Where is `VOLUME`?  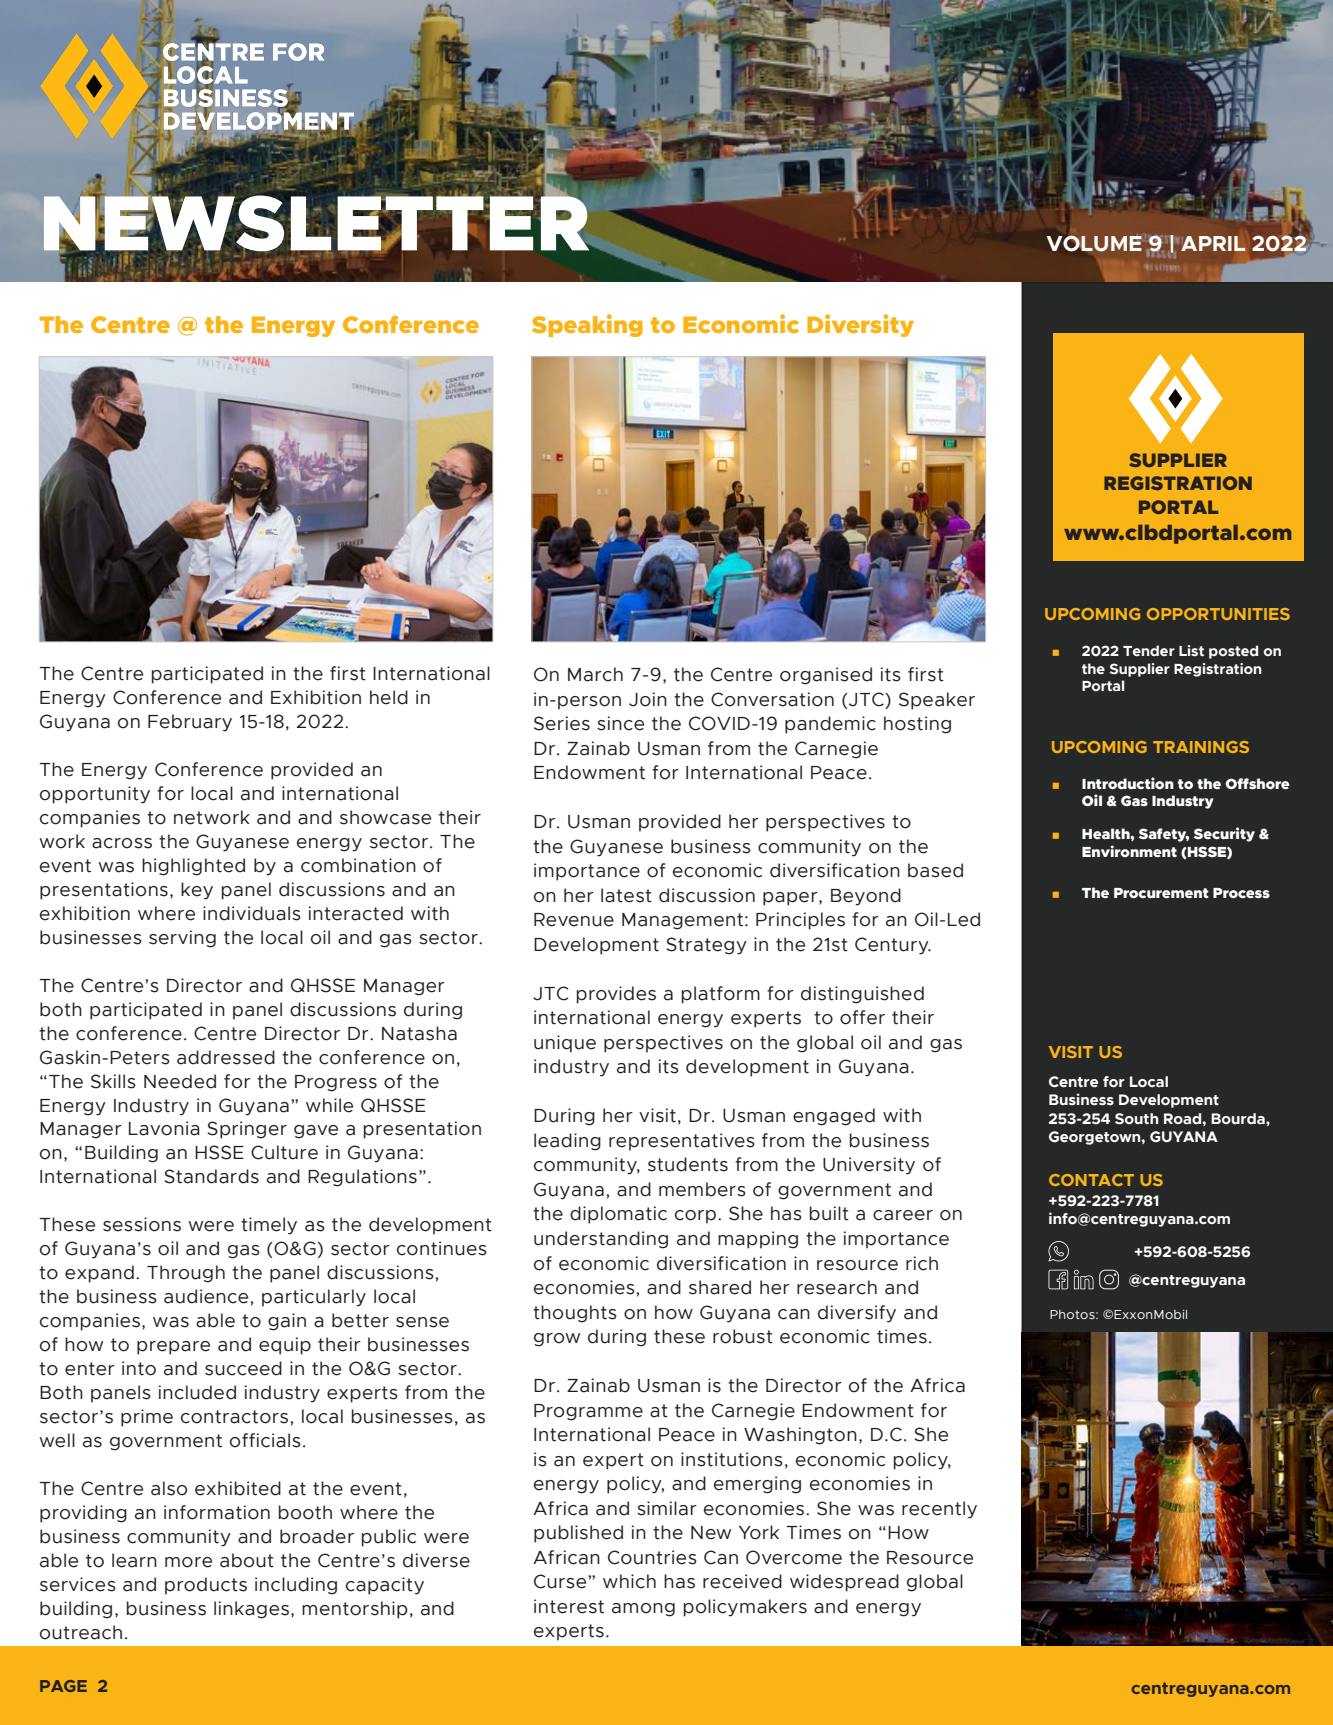
VOLUME is located at coordinates (1094, 243).
